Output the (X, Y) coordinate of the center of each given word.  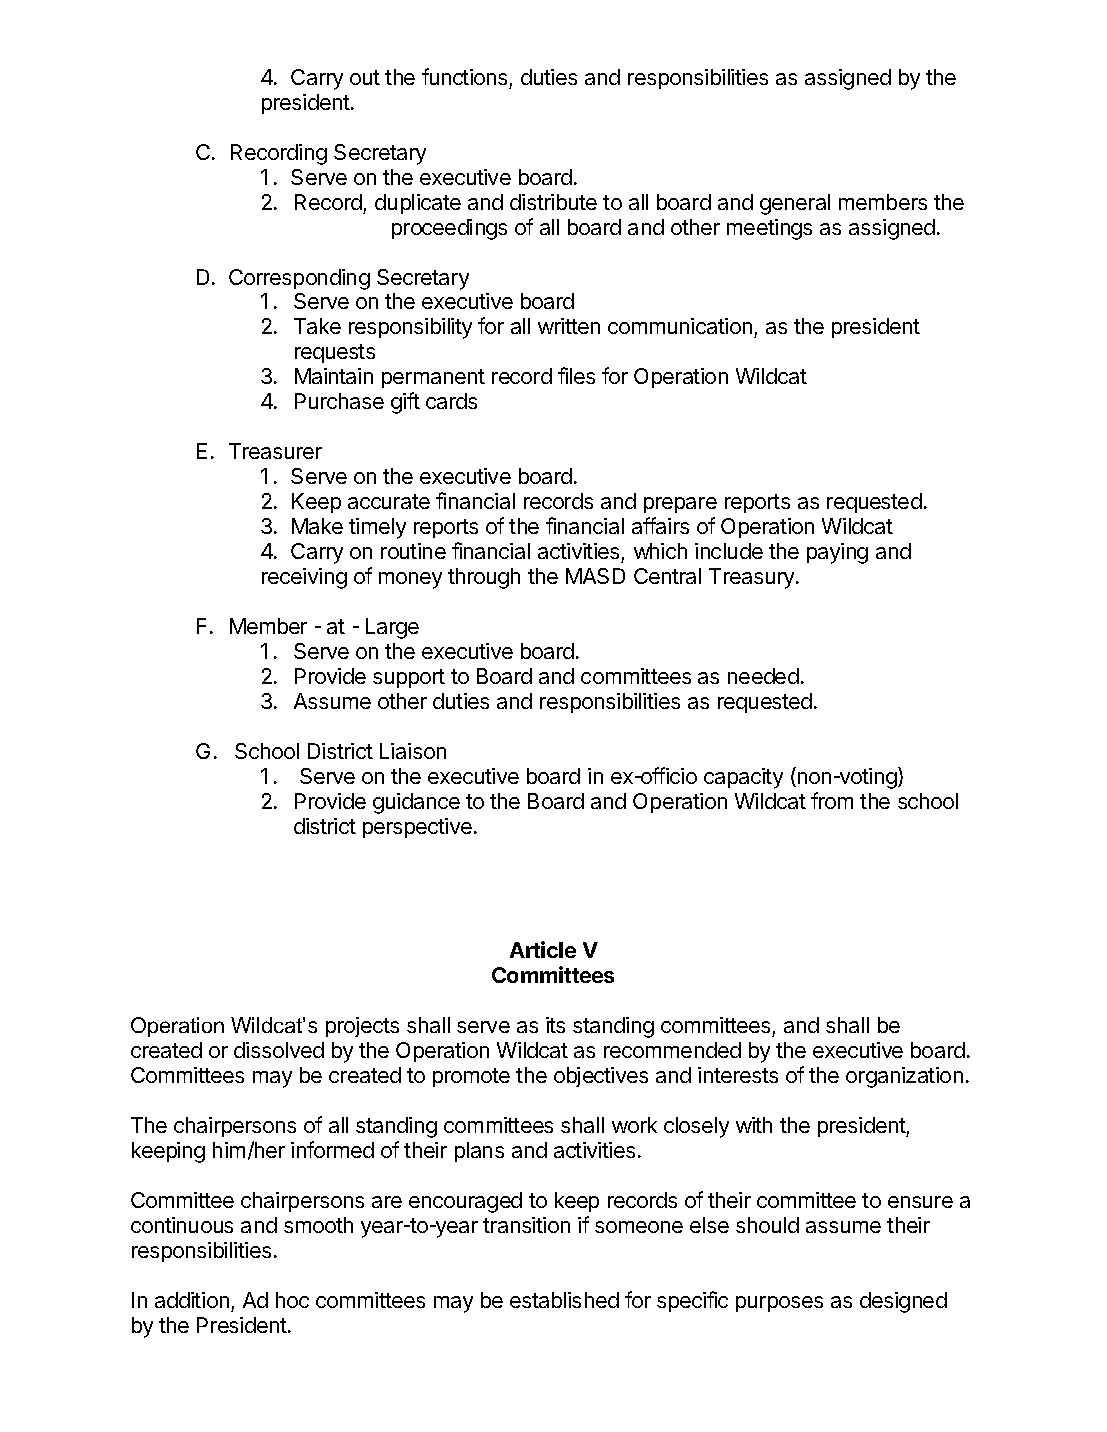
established (564, 1300)
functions (464, 76)
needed (763, 676)
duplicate (418, 204)
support (409, 678)
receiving (304, 578)
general (795, 204)
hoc (292, 1300)
